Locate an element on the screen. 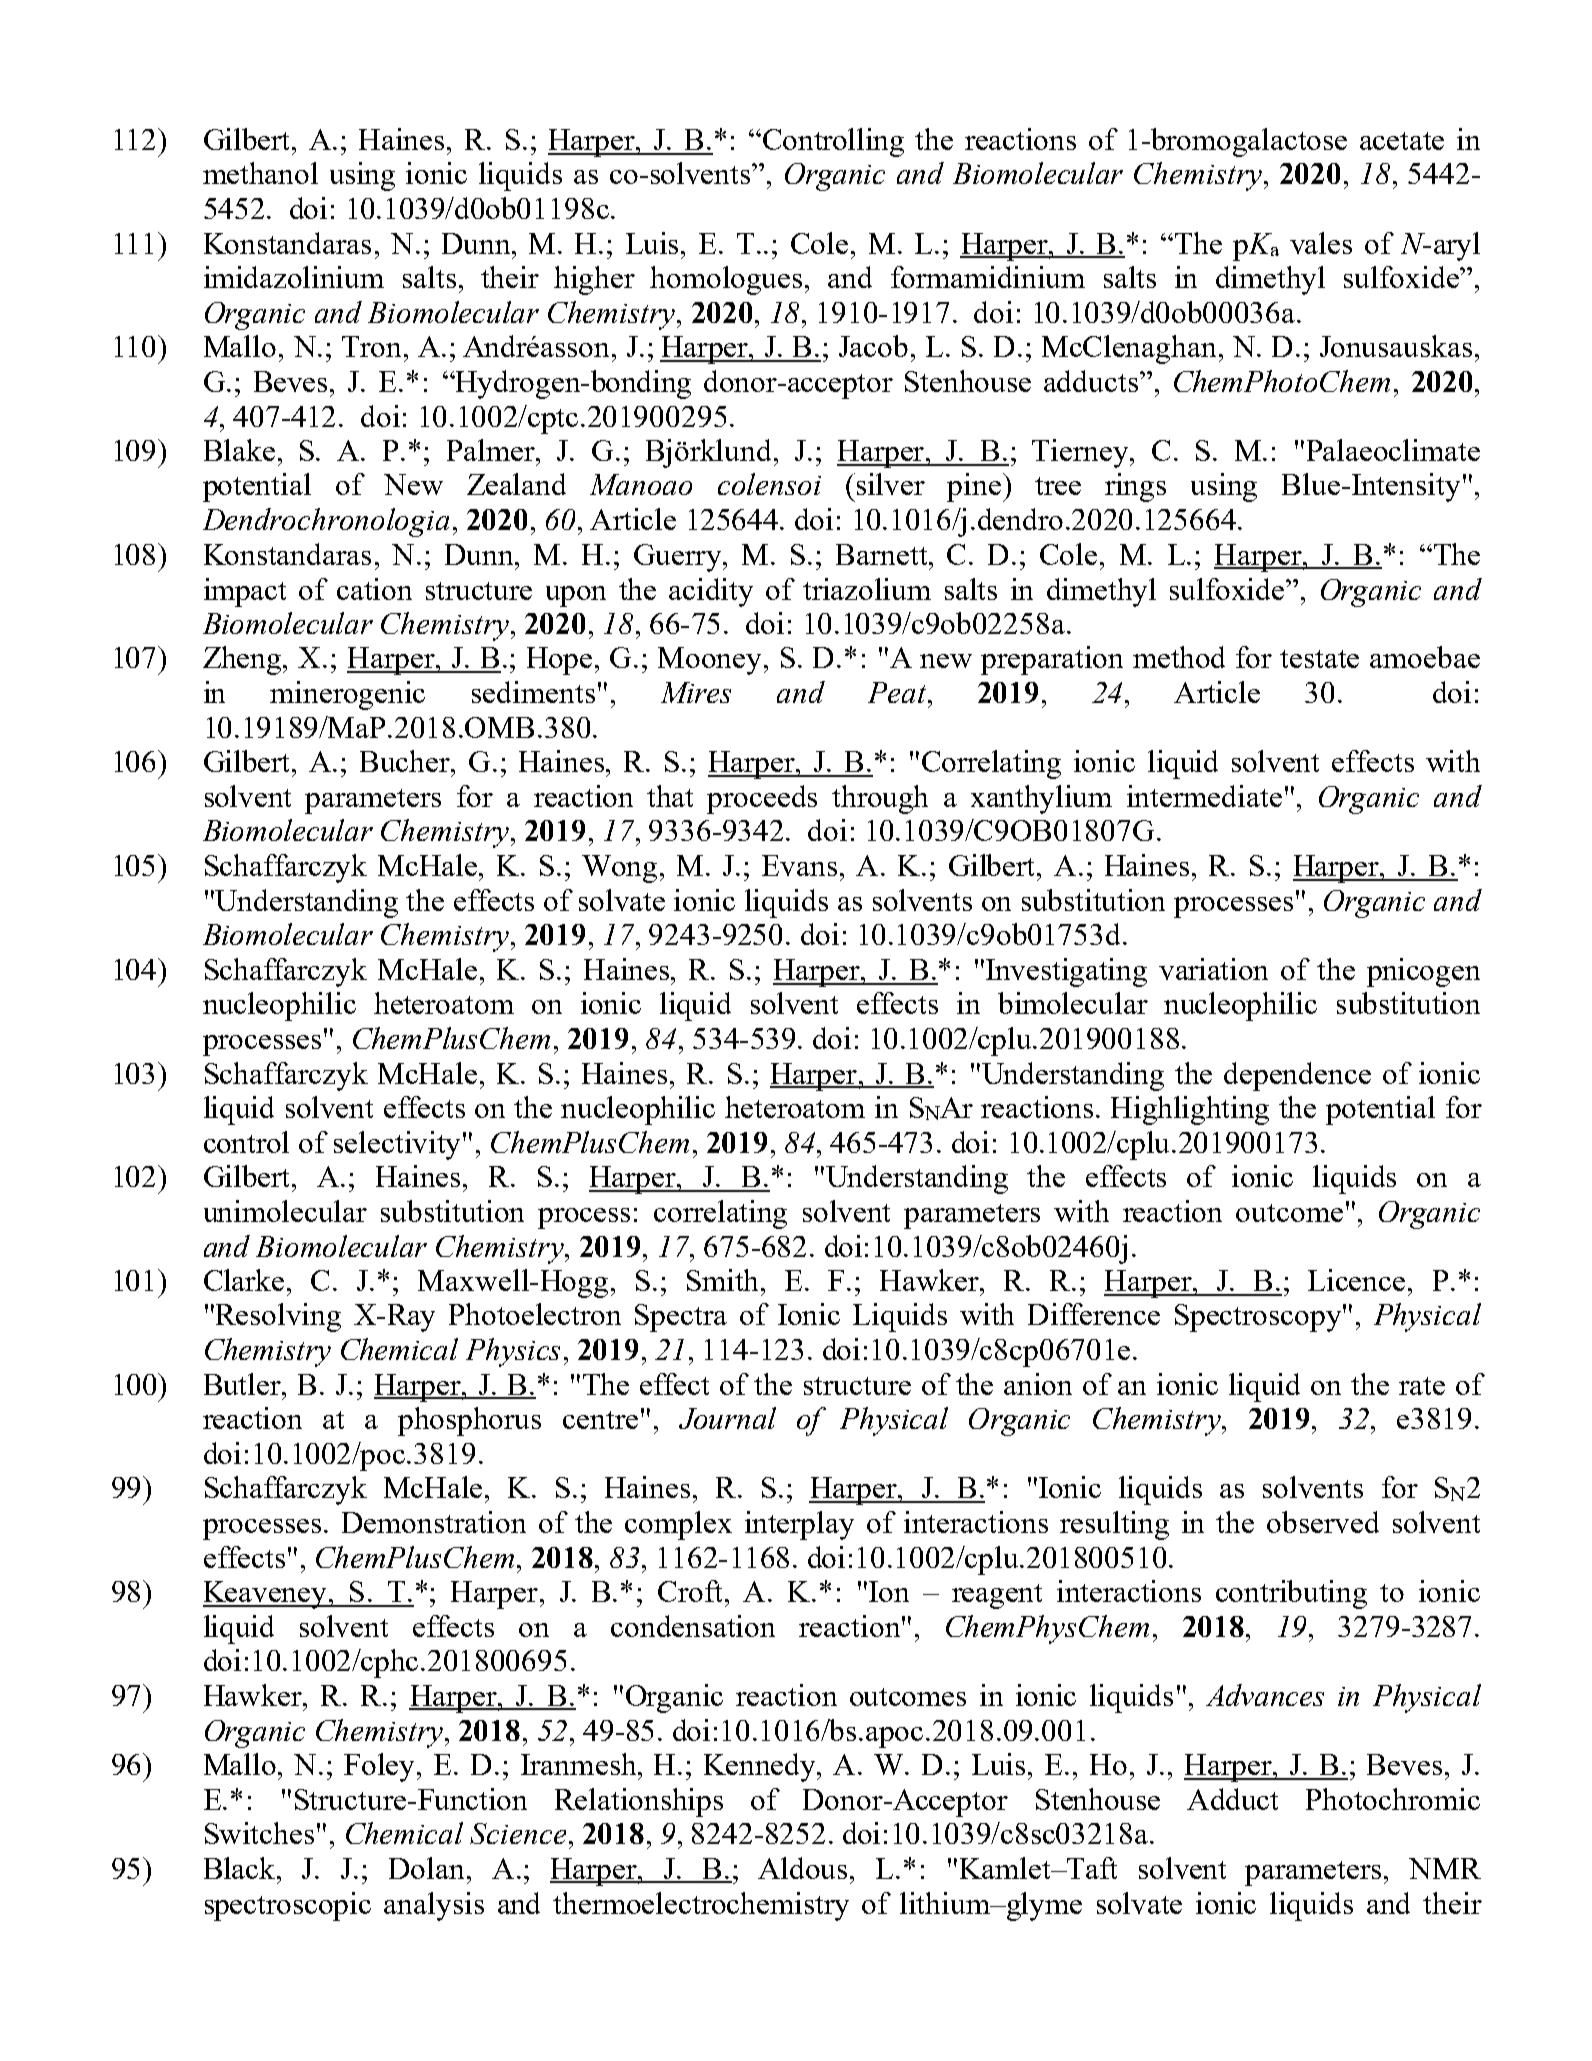  Aldous is located at coordinates (802, 1868).
